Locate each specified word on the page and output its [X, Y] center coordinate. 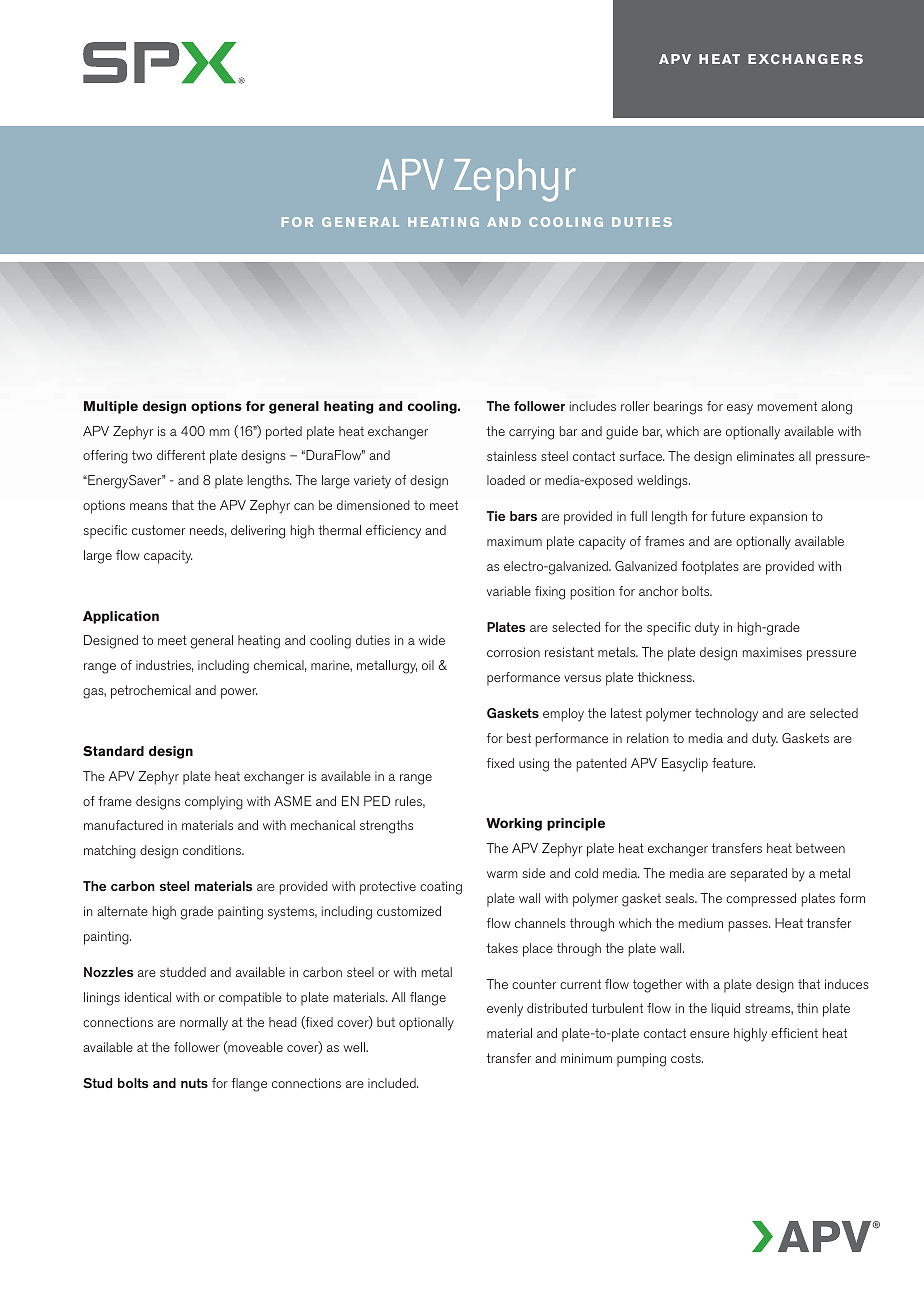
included [393, 1083]
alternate [122, 911]
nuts [194, 1083]
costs [687, 1058]
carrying [531, 433]
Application [121, 617]
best [519, 738]
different [181, 455]
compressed [761, 900]
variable [509, 591]
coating [441, 888]
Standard [113, 751]
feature [733, 763]
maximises [772, 652]
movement [787, 406]
